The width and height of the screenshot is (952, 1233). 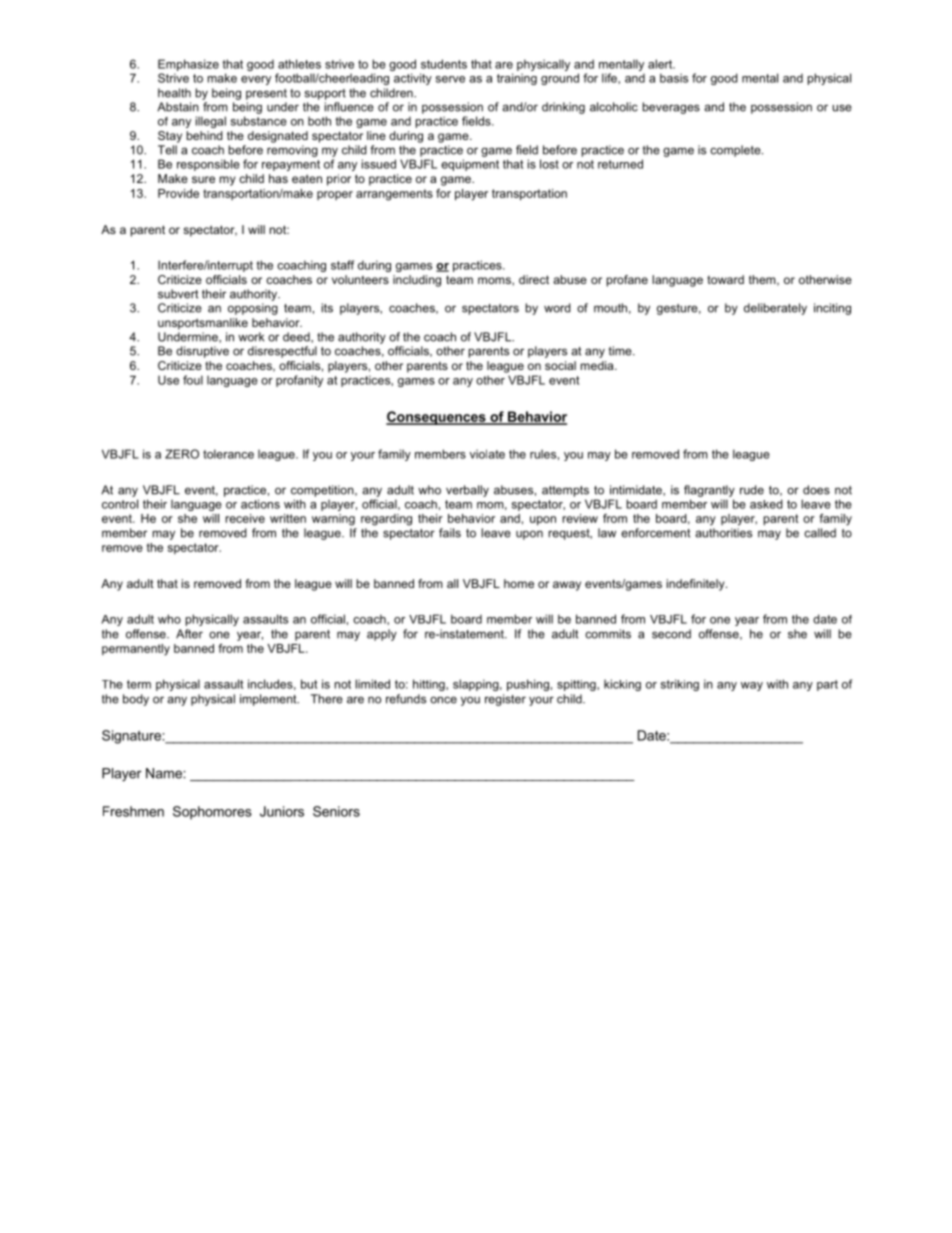 What do you see at coordinates (165, 773) in the screenshot?
I see `Name` at bounding box center [165, 773].
